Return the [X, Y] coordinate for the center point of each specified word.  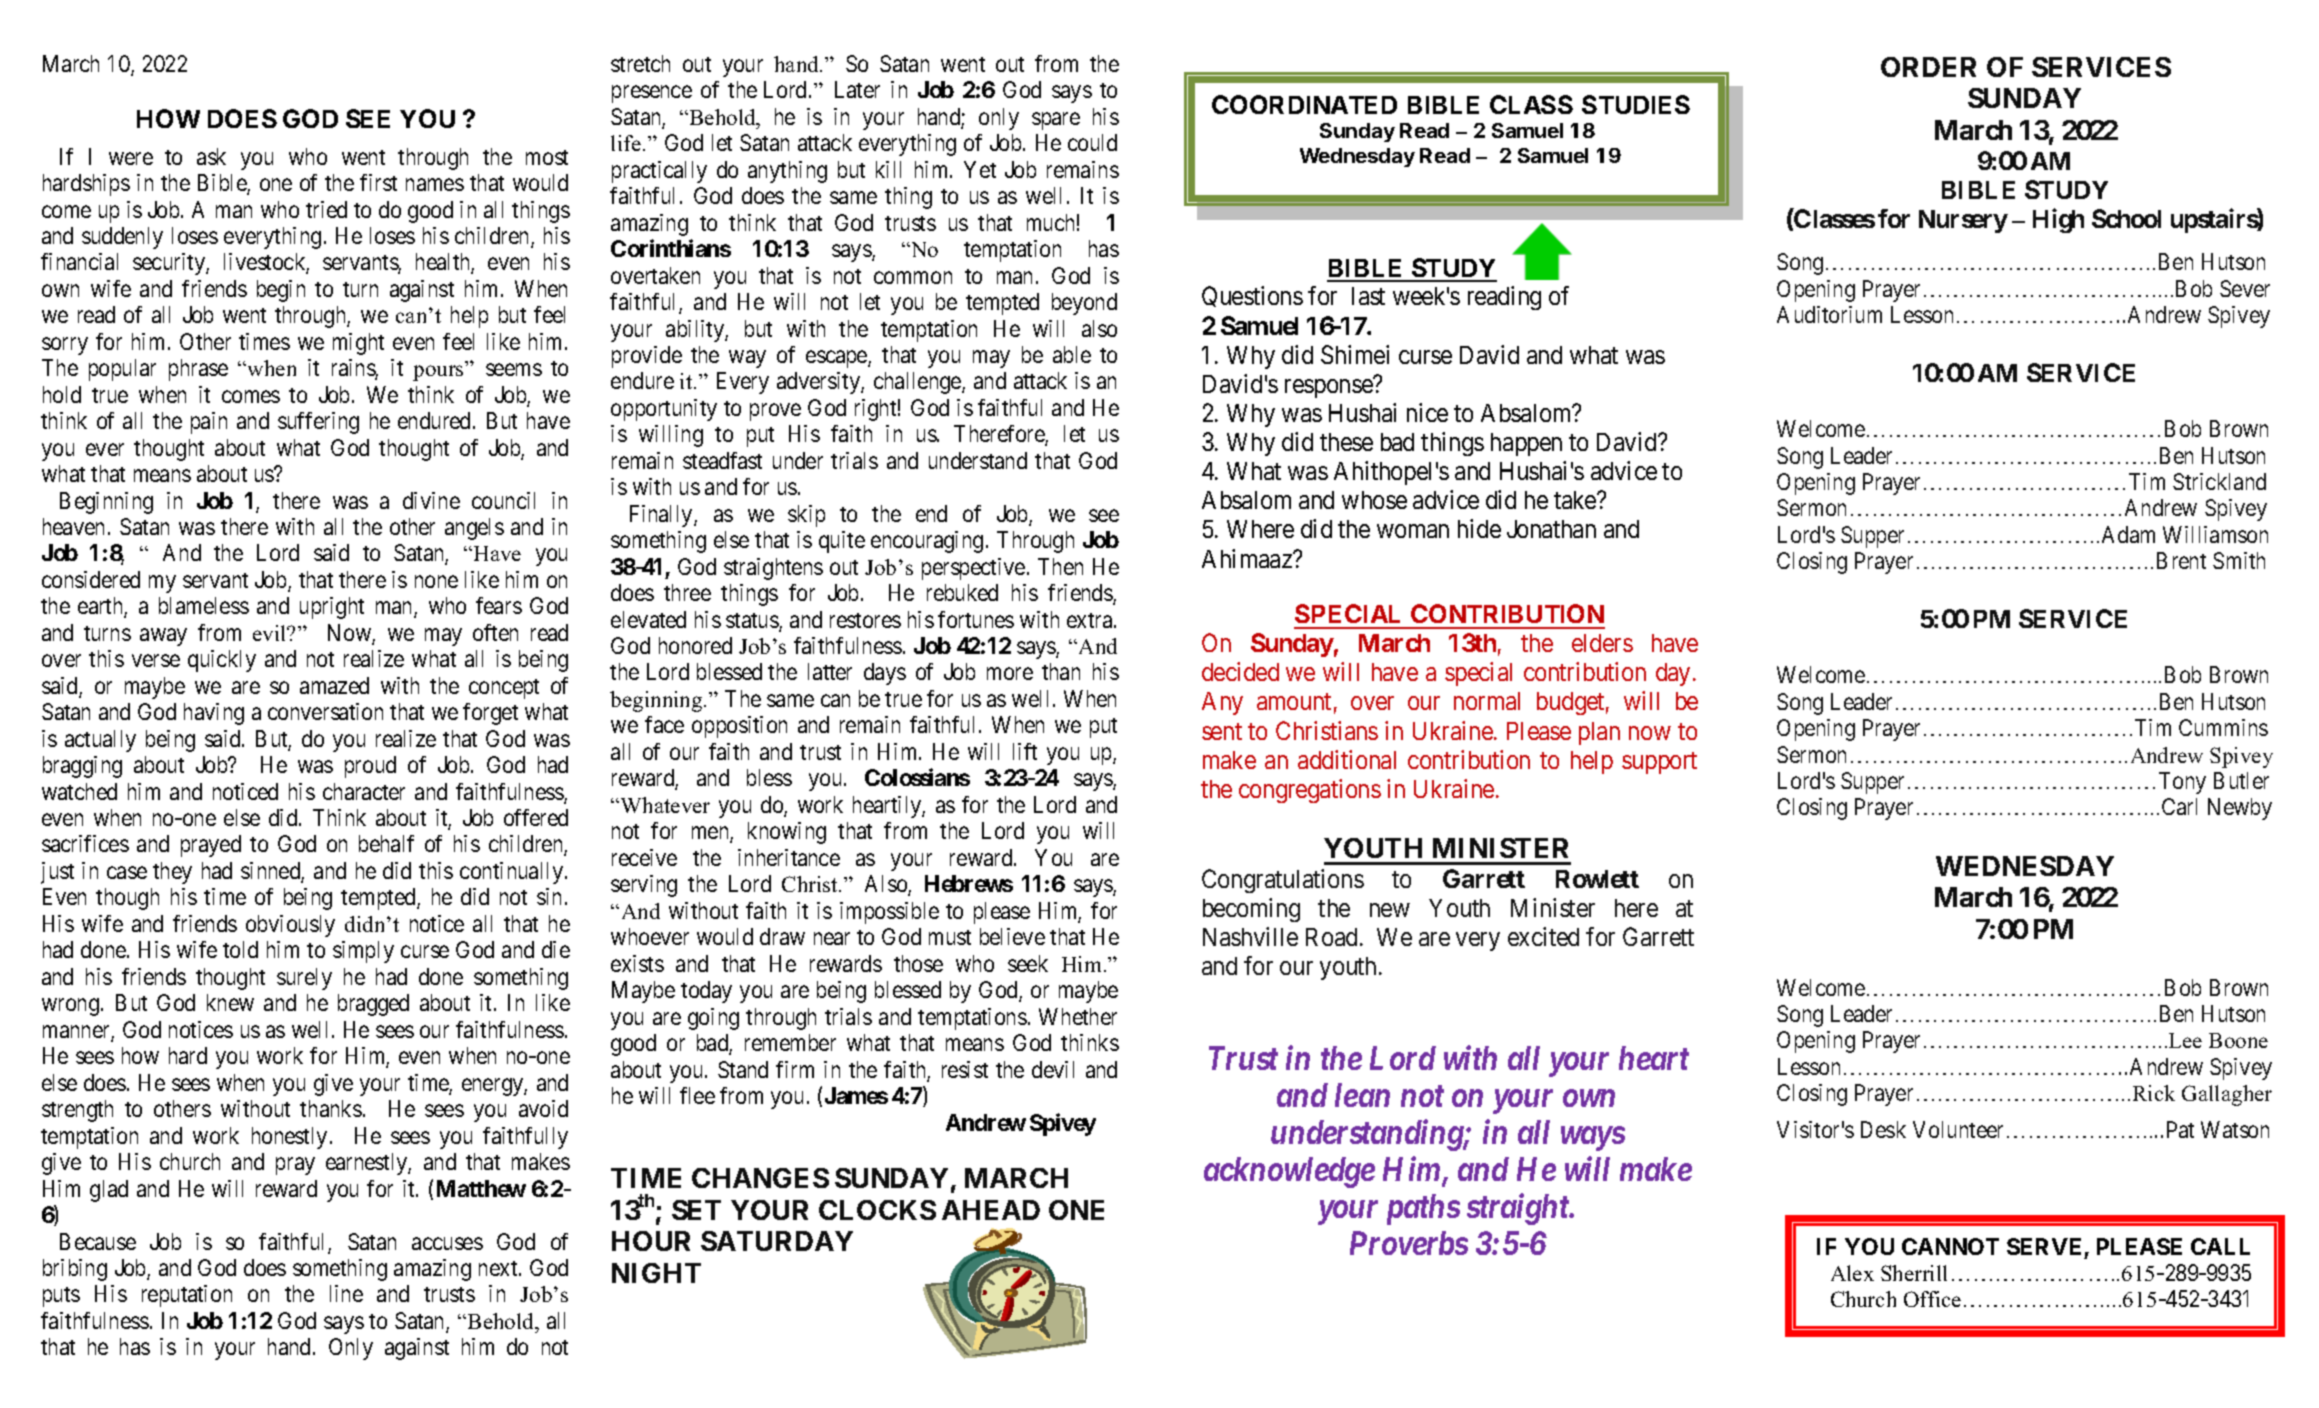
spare [1056, 121]
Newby [2240, 809]
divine [431, 500]
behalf [386, 843]
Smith [2239, 560]
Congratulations [1283, 881]
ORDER [1928, 67]
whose [1374, 500]
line [346, 1293]
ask [211, 156]
